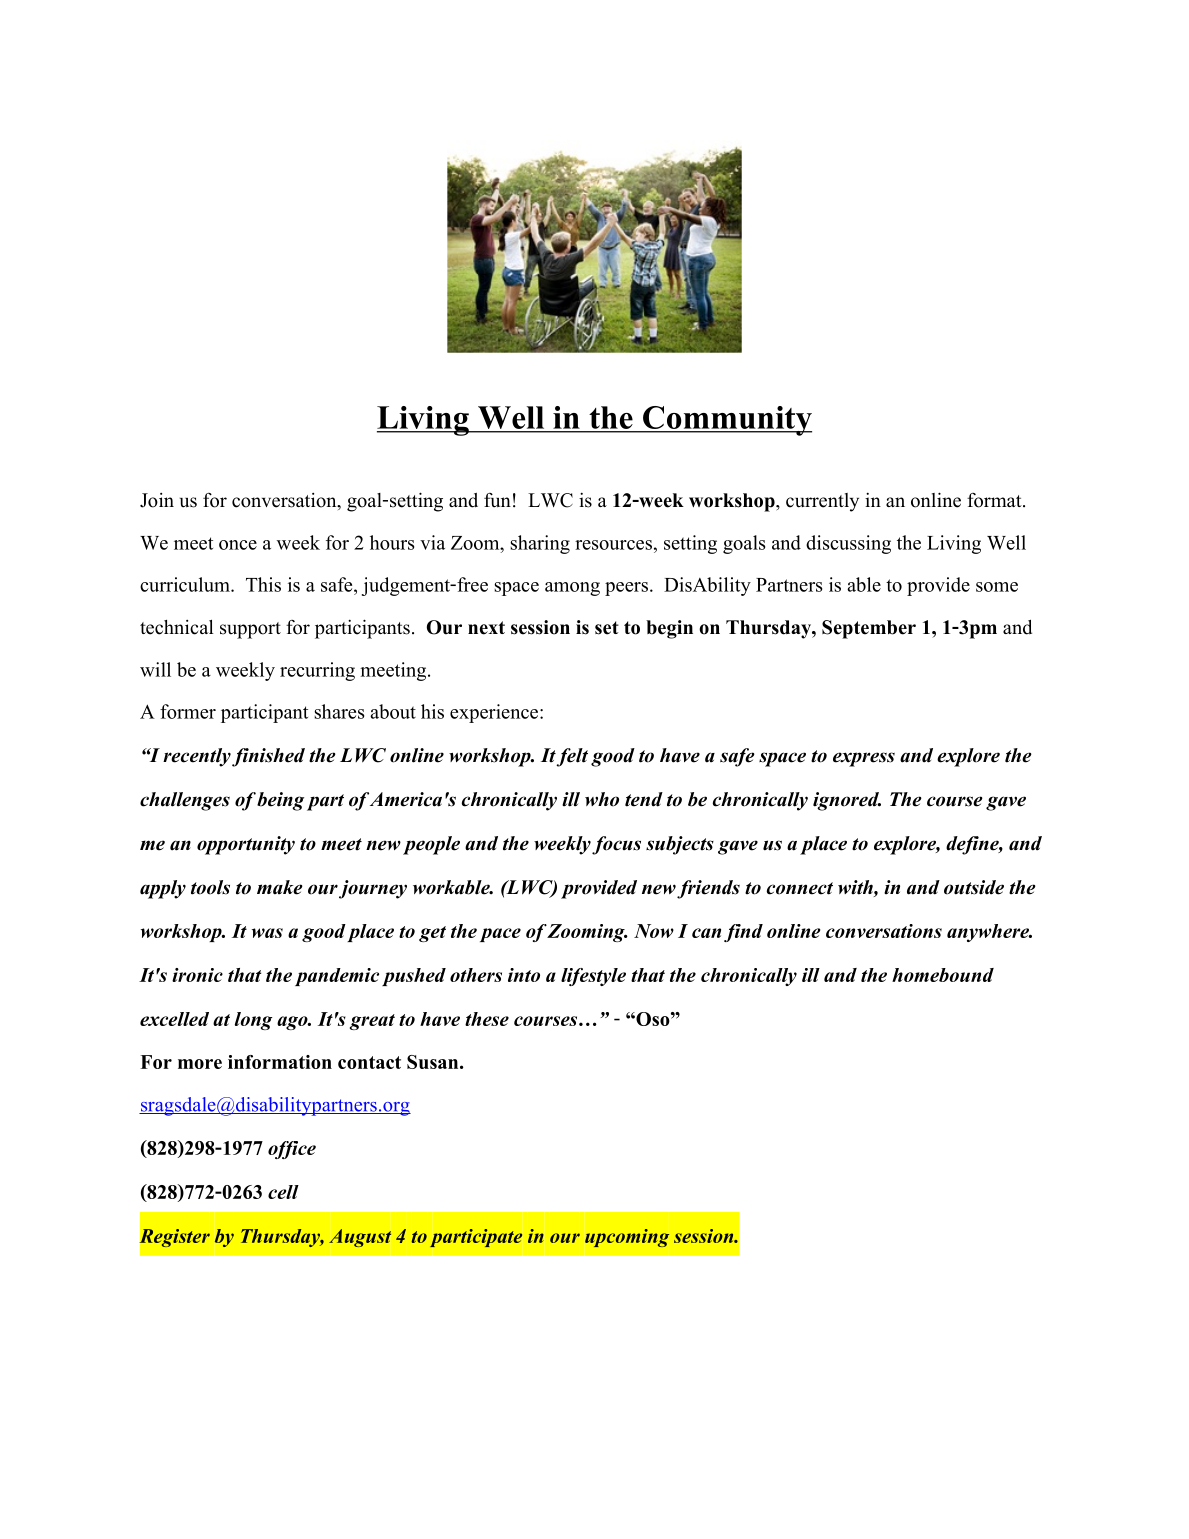 The image size is (1189, 1539). Describe the element at coordinates (246, 845) in the page. I see `opportunity` at that location.
